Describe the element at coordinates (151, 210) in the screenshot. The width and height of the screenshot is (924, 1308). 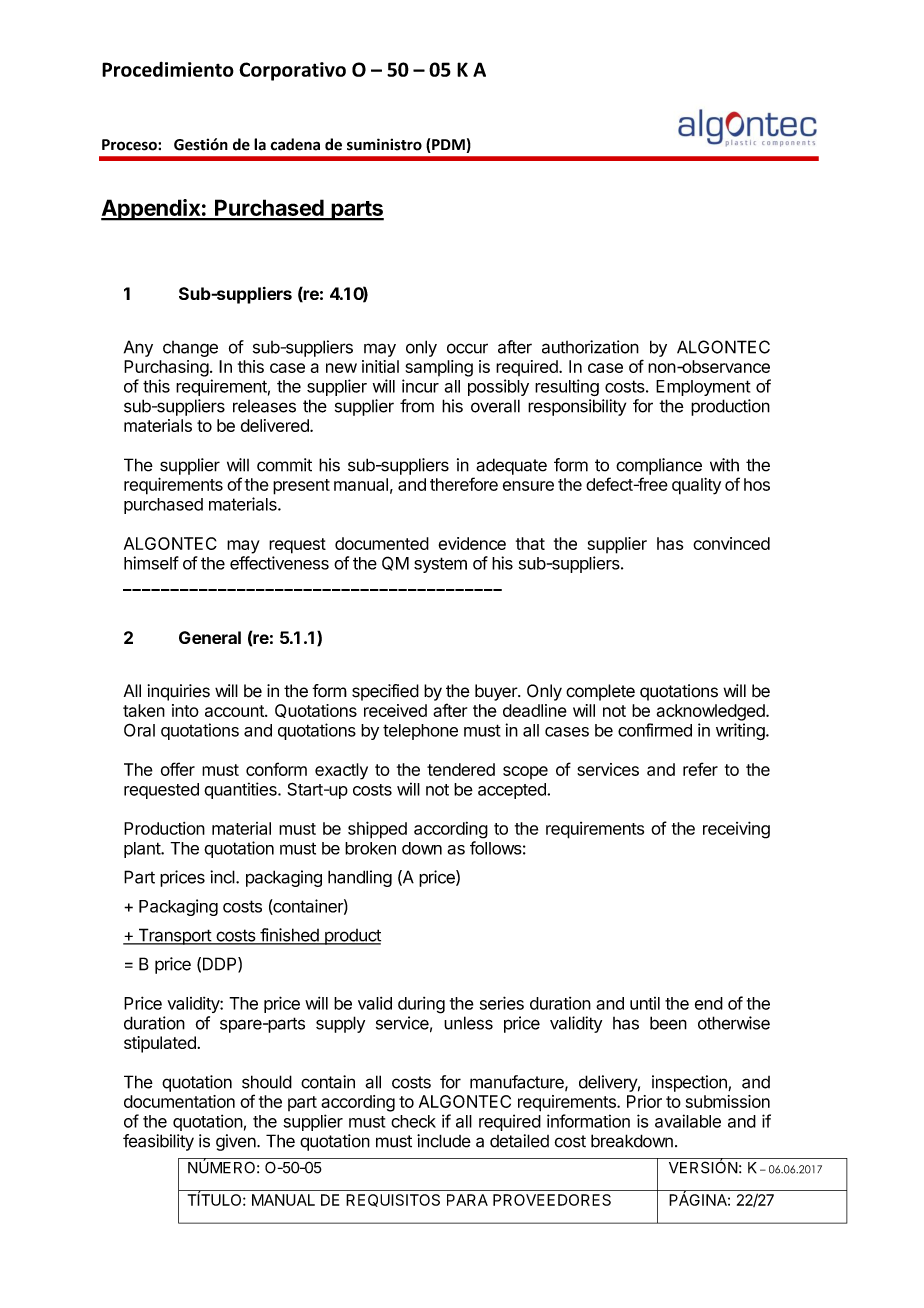
I see `Appendix` at that location.
